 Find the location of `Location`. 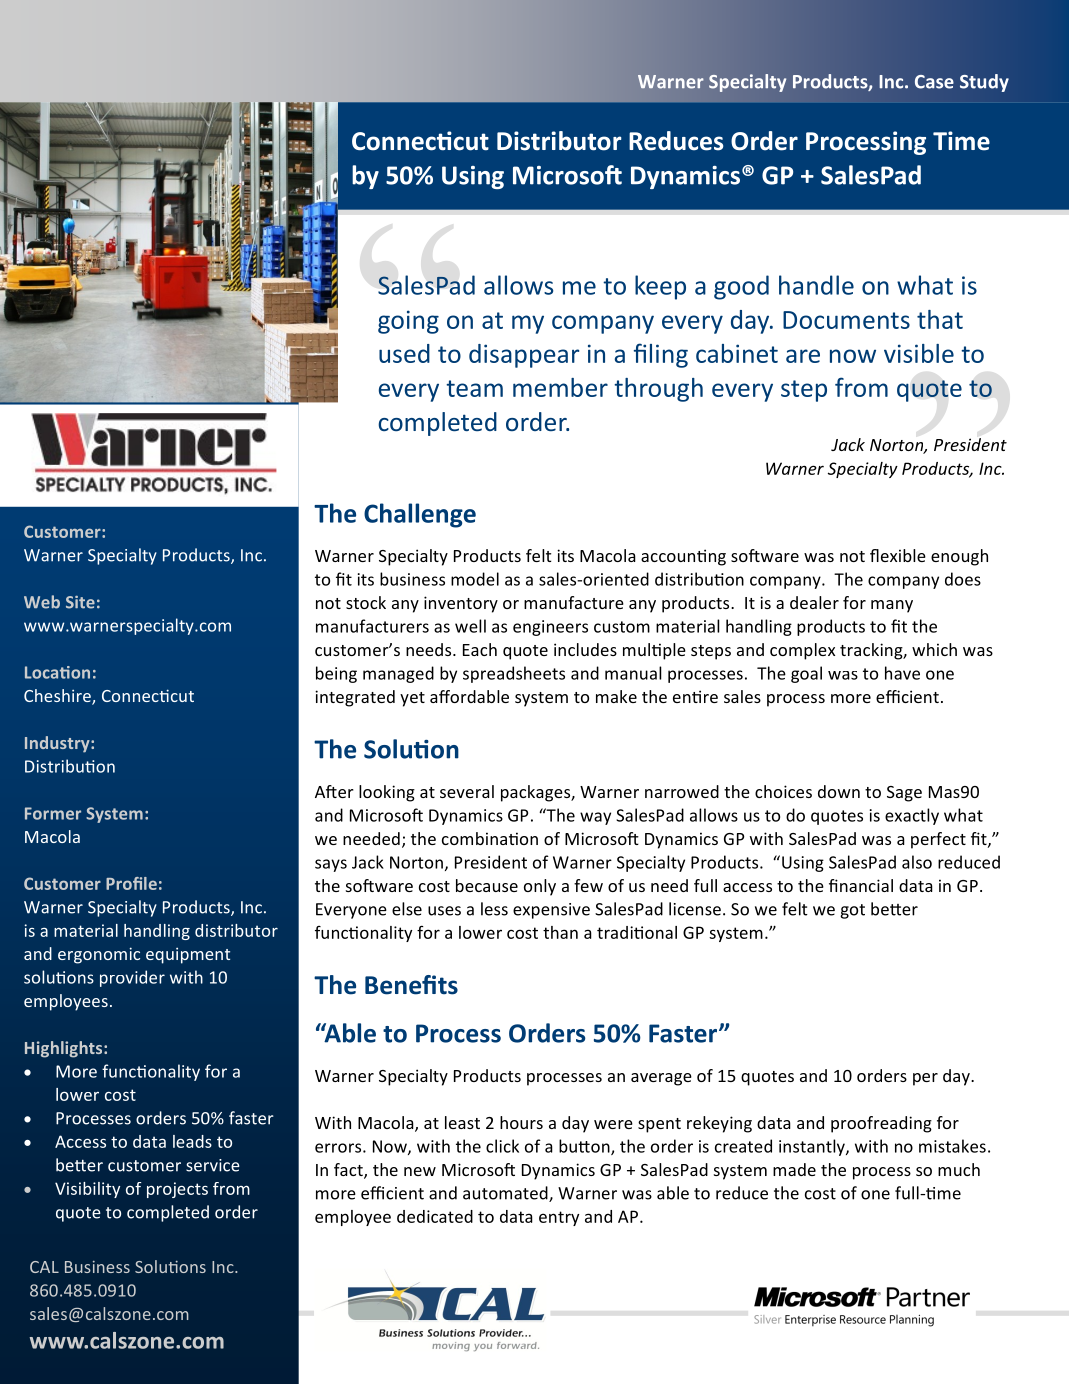

Location is located at coordinates (57, 672).
